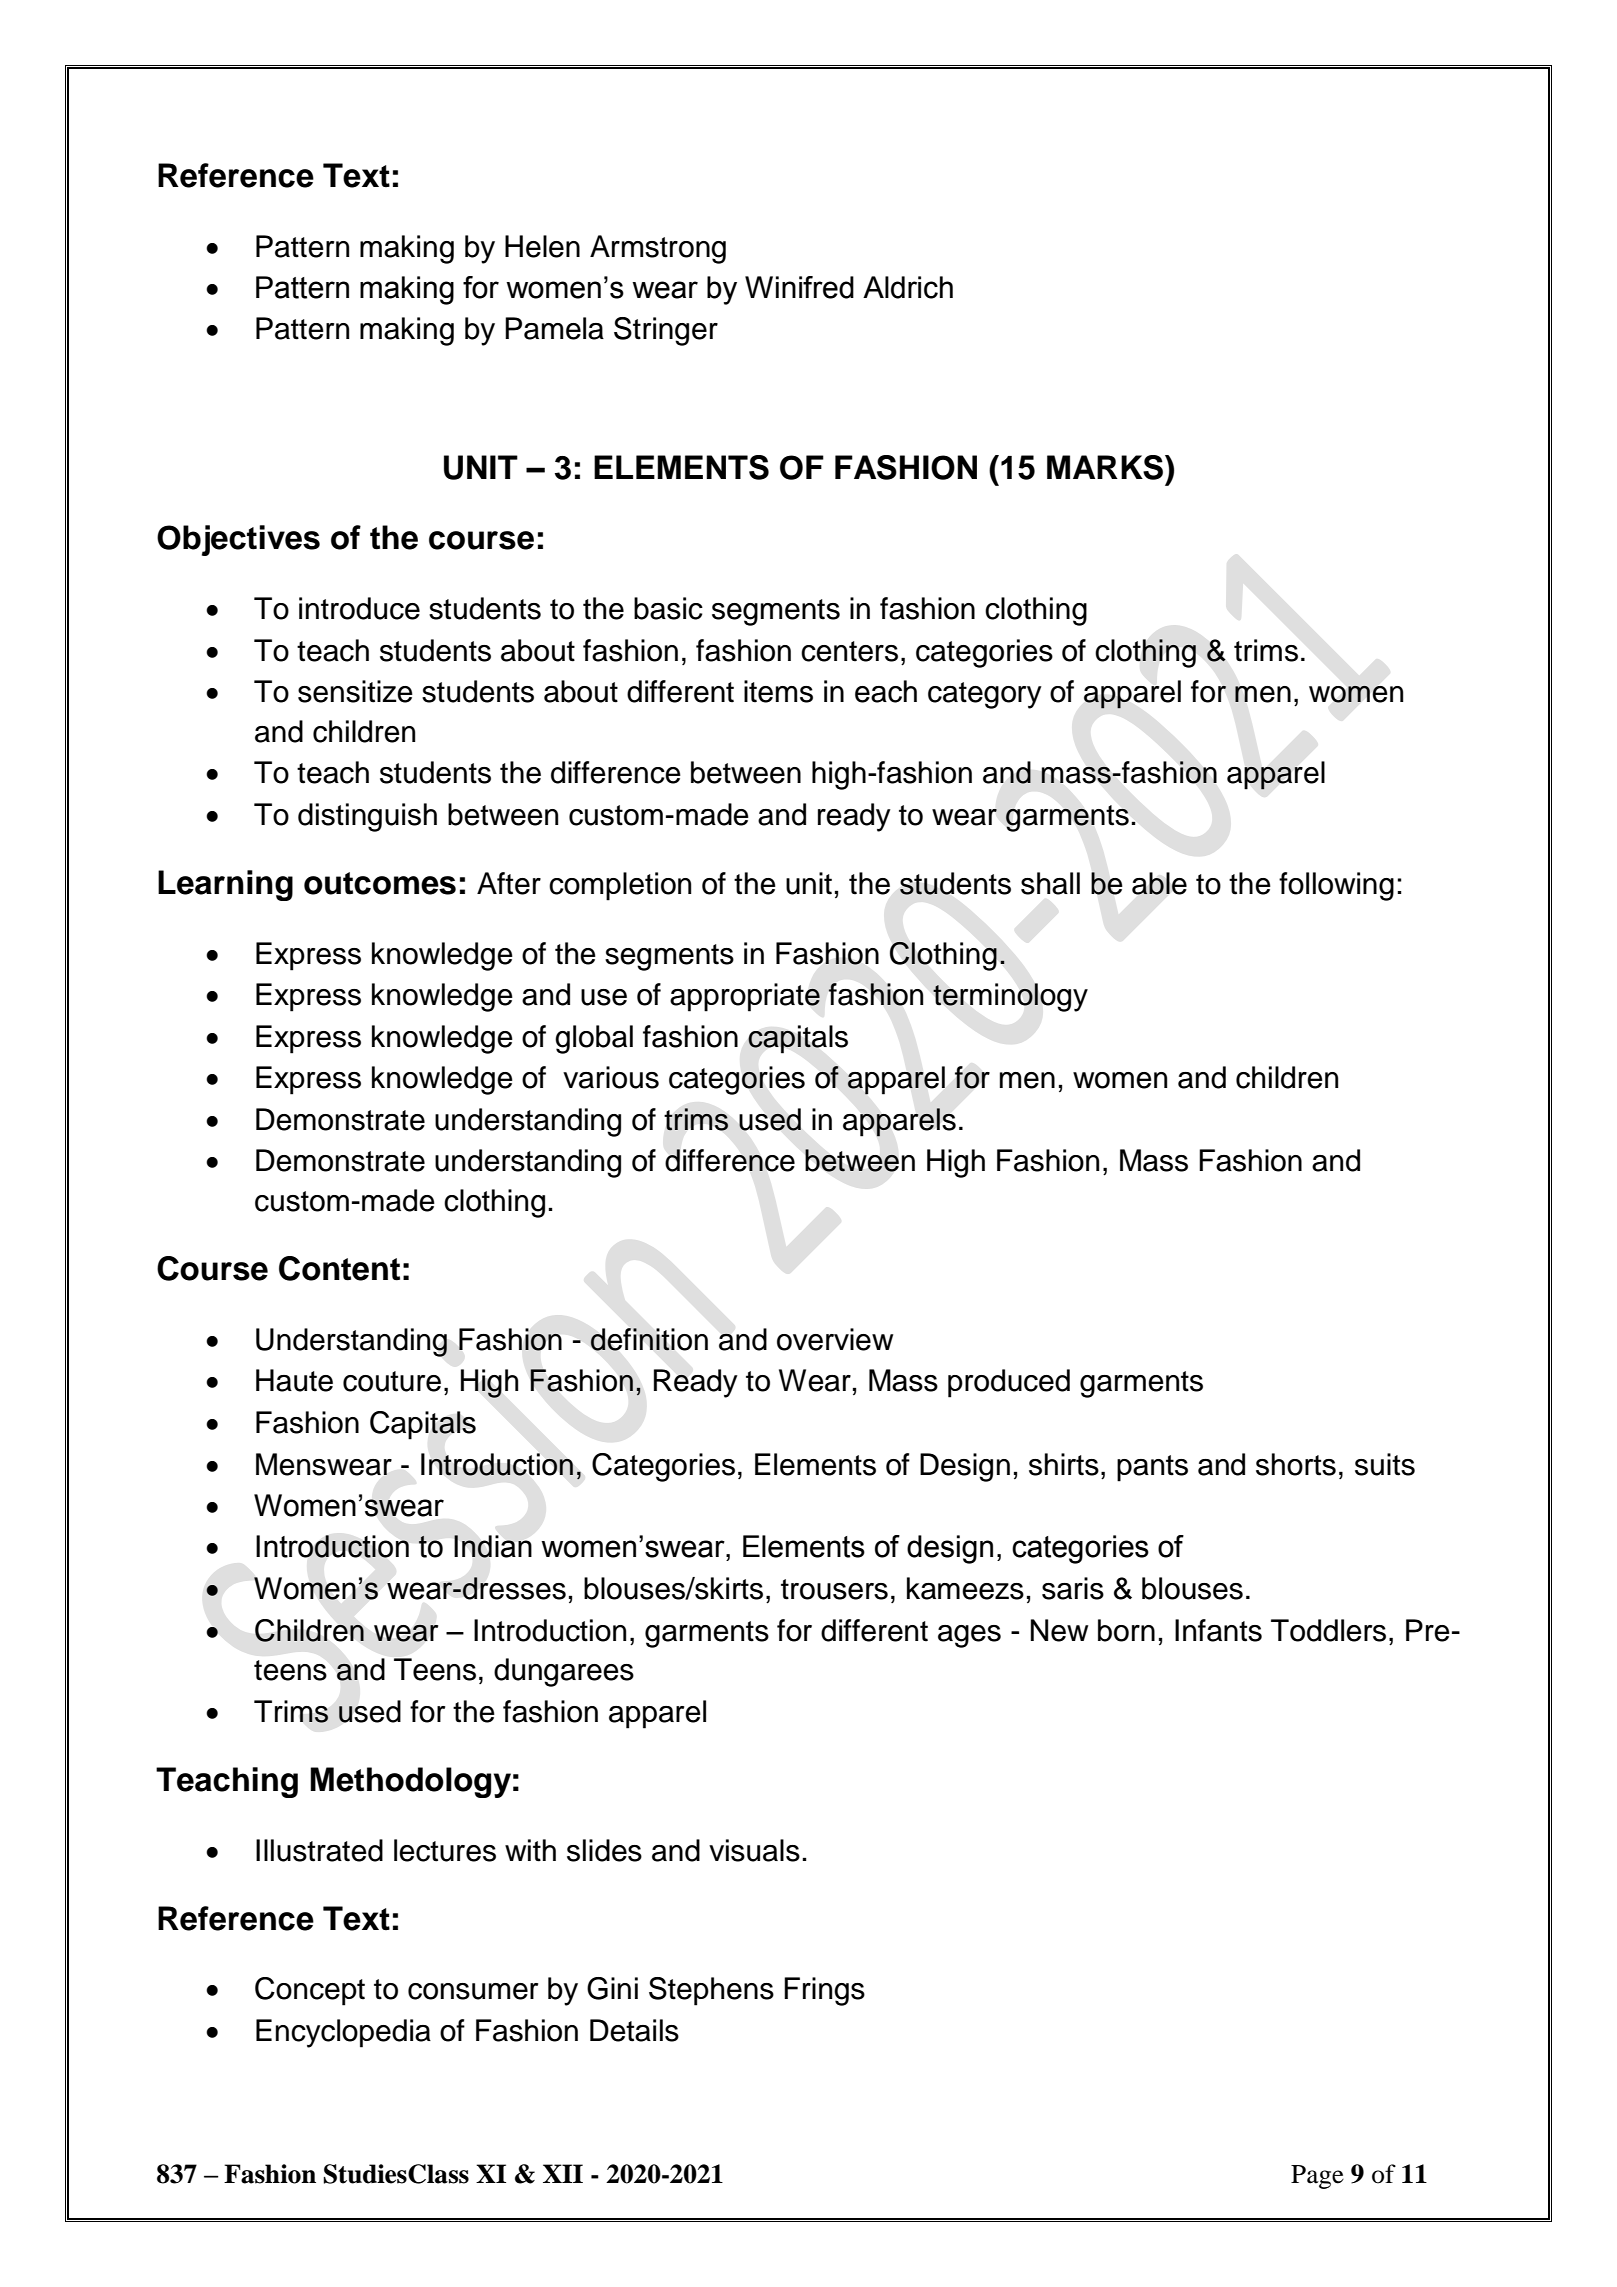  What do you see at coordinates (339, 1268) in the document?
I see `Content` at bounding box center [339, 1268].
